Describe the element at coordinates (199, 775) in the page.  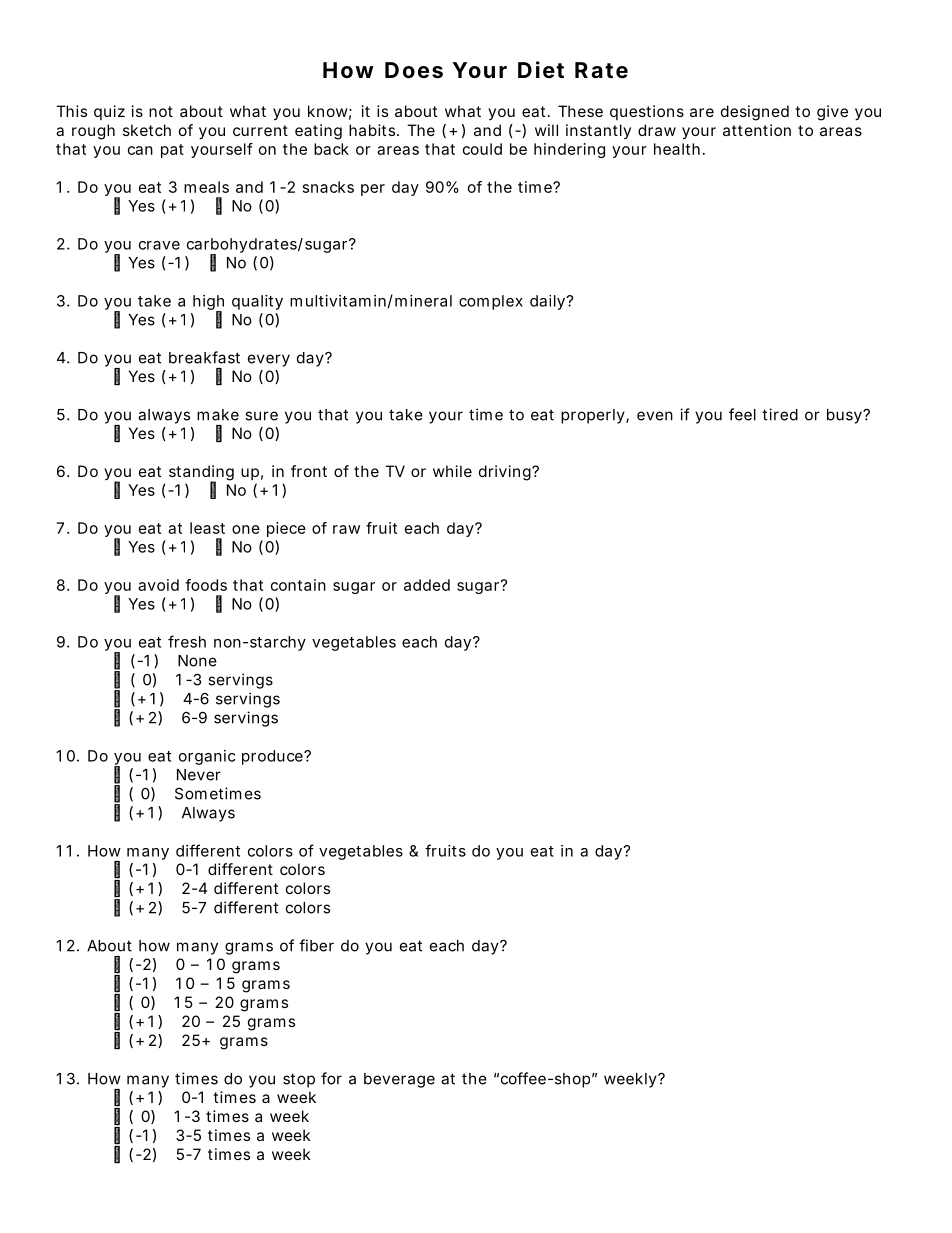
I see `Never` at that location.
